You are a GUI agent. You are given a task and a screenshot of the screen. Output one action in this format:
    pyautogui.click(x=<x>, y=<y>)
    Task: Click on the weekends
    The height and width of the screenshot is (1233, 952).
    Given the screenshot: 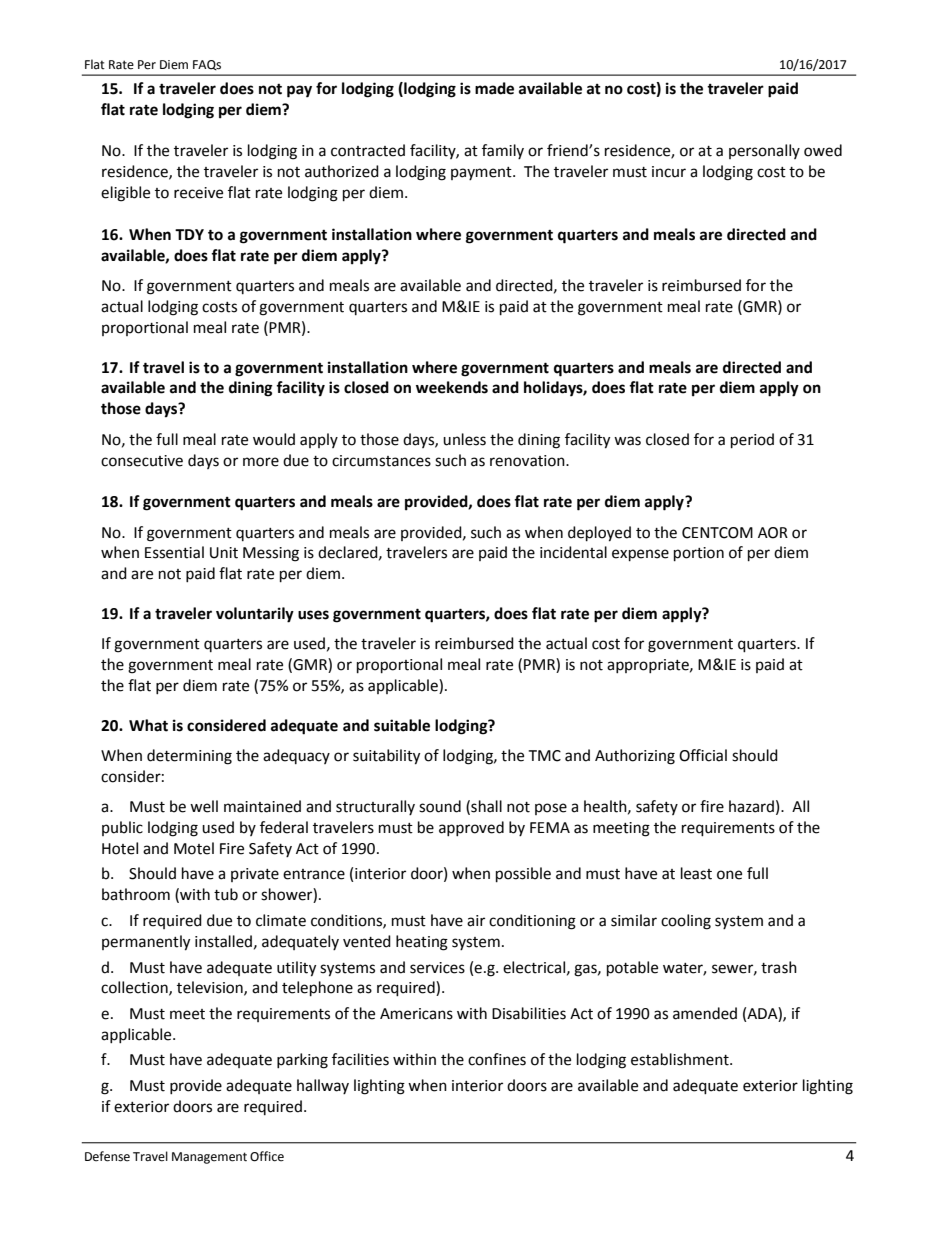 What is the action you would take?
    pyautogui.click(x=452, y=387)
